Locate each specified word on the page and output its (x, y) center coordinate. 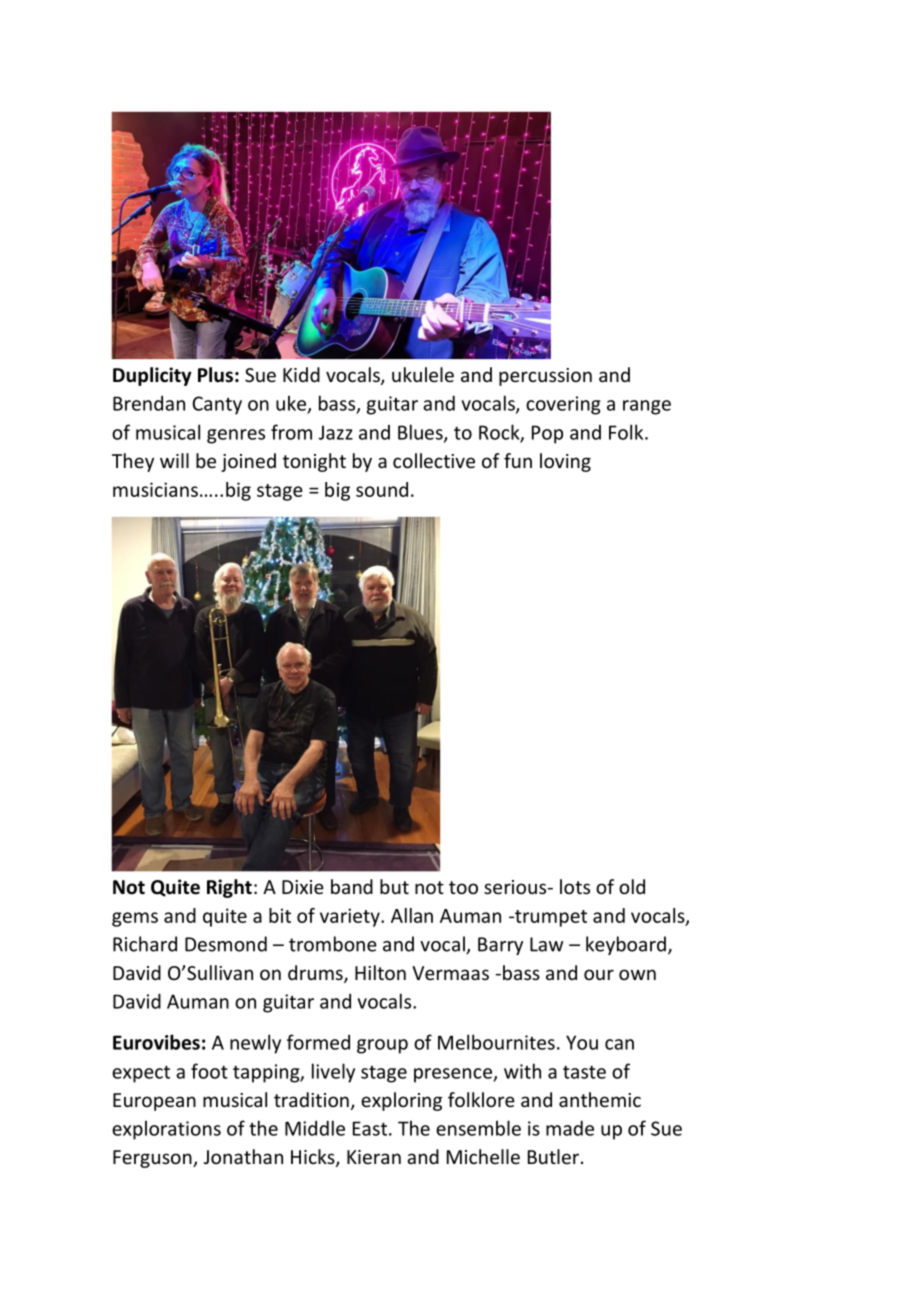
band (352, 886)
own (637, 974)
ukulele (423, 374)
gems (135, 919)
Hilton (380, 972)
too (463, 887)
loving (565, 462)
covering (563, 405)
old (632, 886)
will (174, 460)
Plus (215, 375)
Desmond (226, 944)
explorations (166, 1130)
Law (546, 944)
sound (382, 489)
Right (229, 888)
